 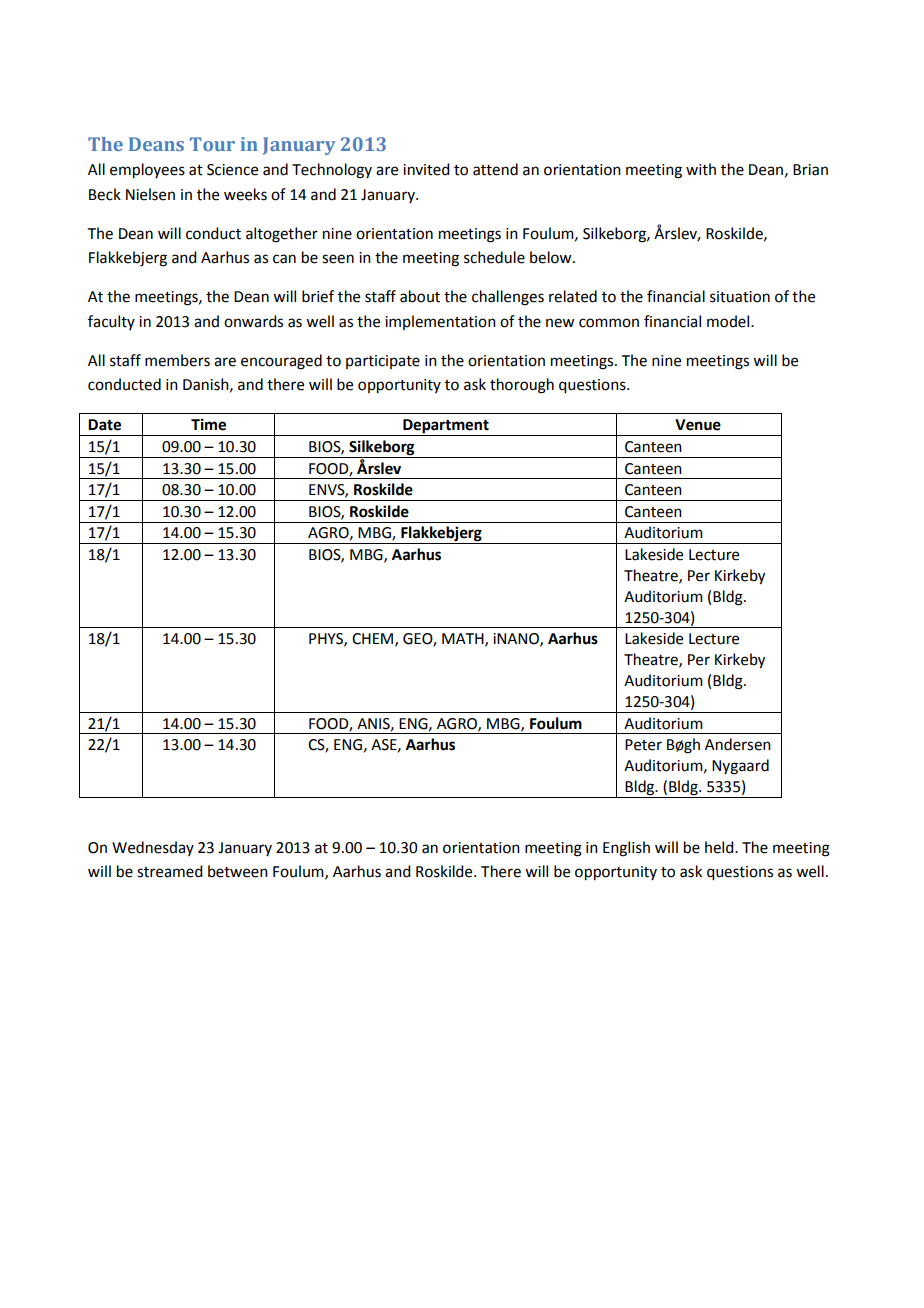 I want to click on invited, so click(x=426, y=169).
